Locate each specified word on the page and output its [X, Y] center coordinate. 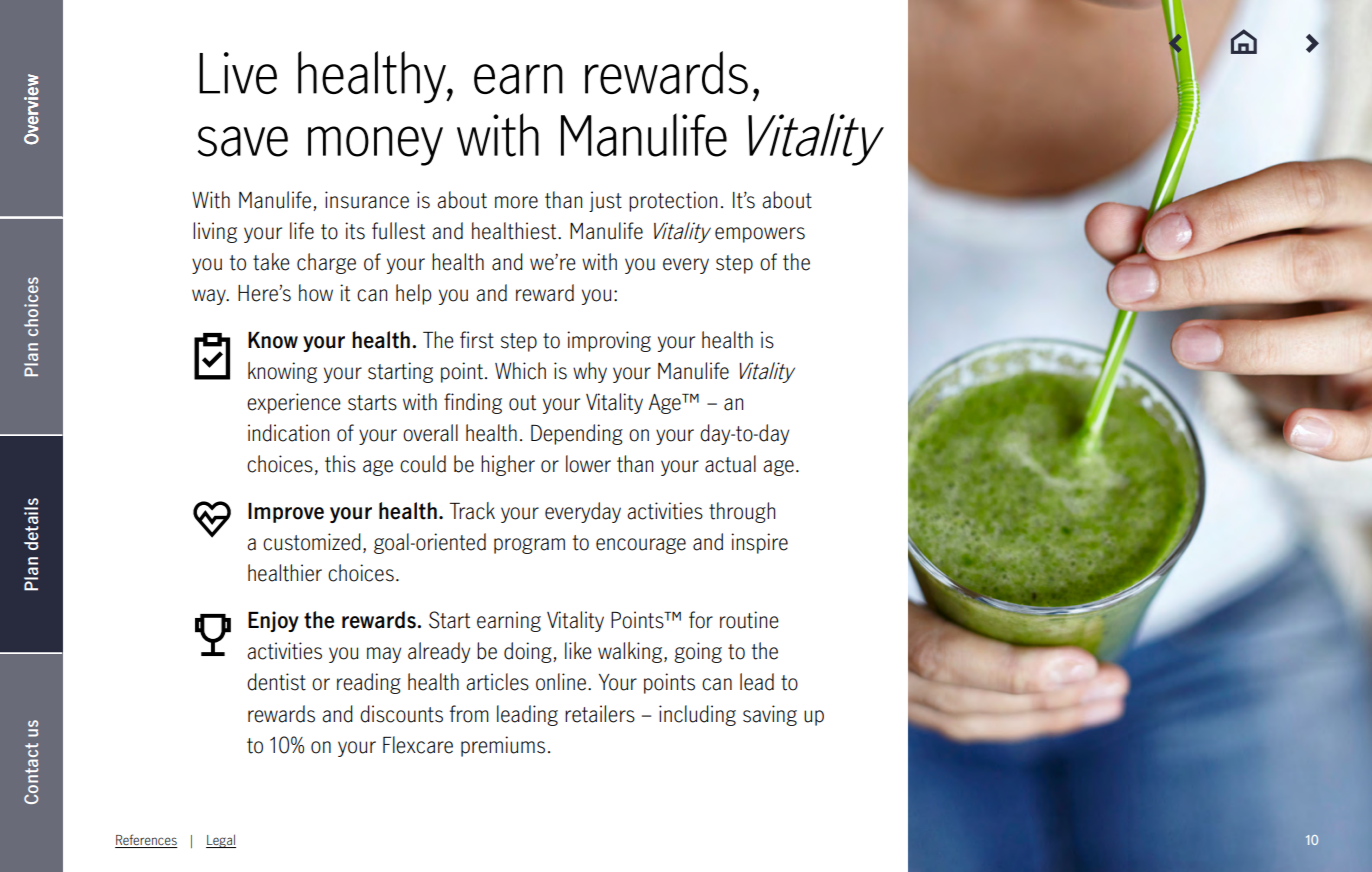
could [423, 464]
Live [238, 73]
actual [730, 464]
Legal [221, 841]
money [375, 146]
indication [288, 433]
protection [673, 201]
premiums [503, 746]
